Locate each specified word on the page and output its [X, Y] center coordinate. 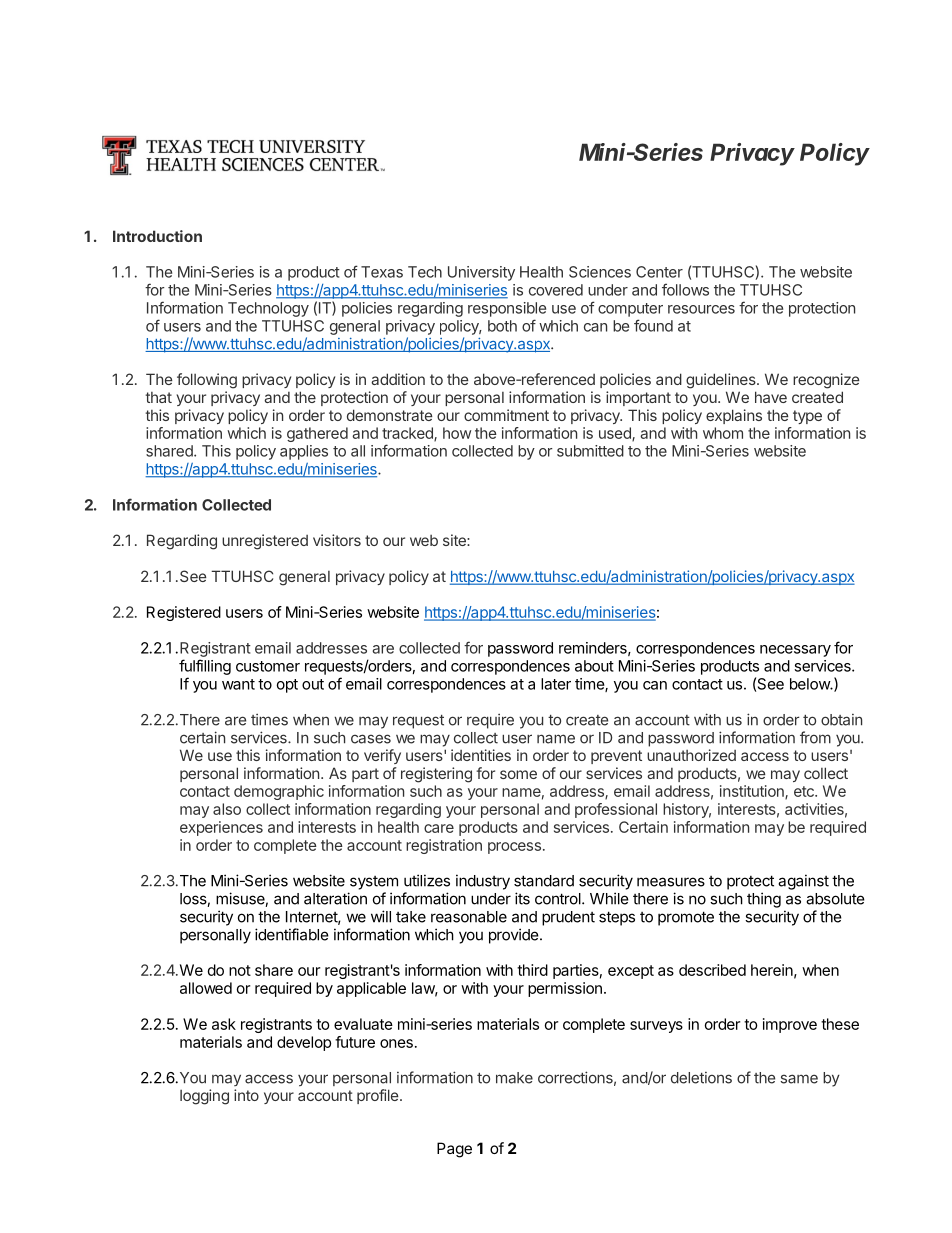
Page [454, 1150]
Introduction [157, 236]
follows [685, 289]
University [481, 273]
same [799, 1079]
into [246, 1095]
